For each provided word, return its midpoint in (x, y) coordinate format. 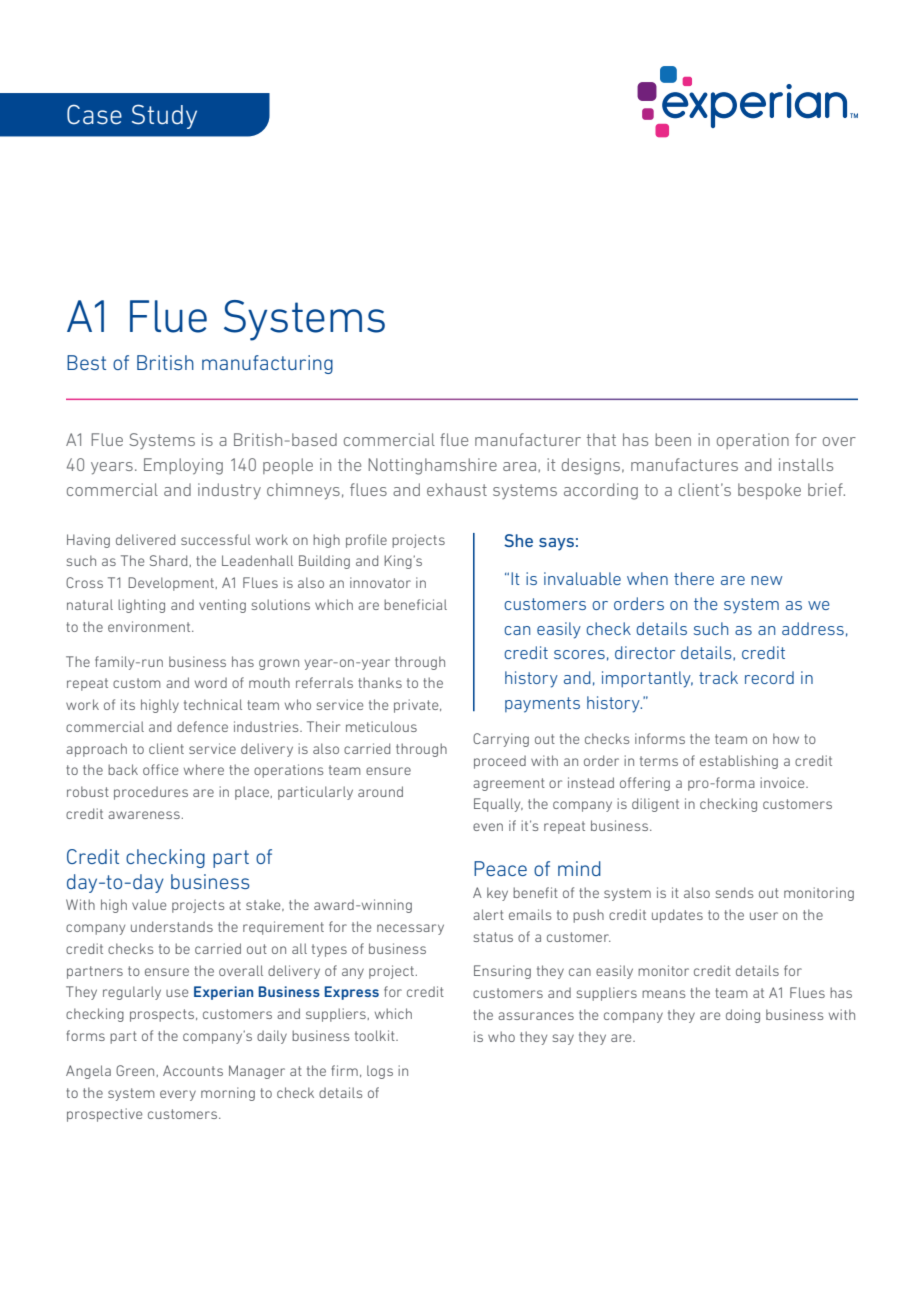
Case (94, 114)
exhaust (457, 489)
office (160, 769)
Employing (183, 466)
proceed (500, 762)
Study (164, 116)
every (178, 1095)
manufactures (684, 464)
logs (380, 1072)
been (673, 439)
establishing (739, 762)
